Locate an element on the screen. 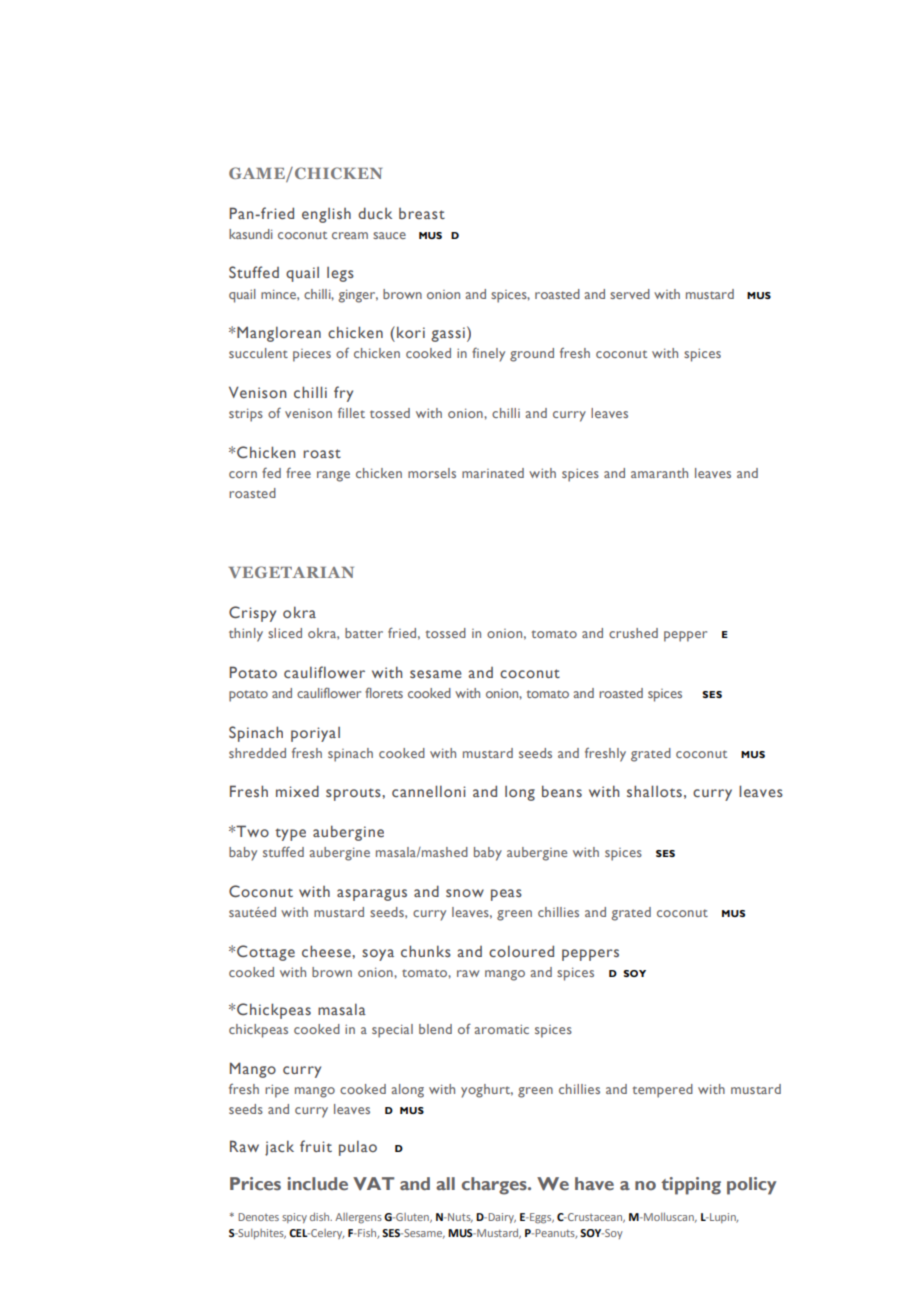 The width and height of the screenshot is (924, 1308). beans is located at coordinates (562, 791).
